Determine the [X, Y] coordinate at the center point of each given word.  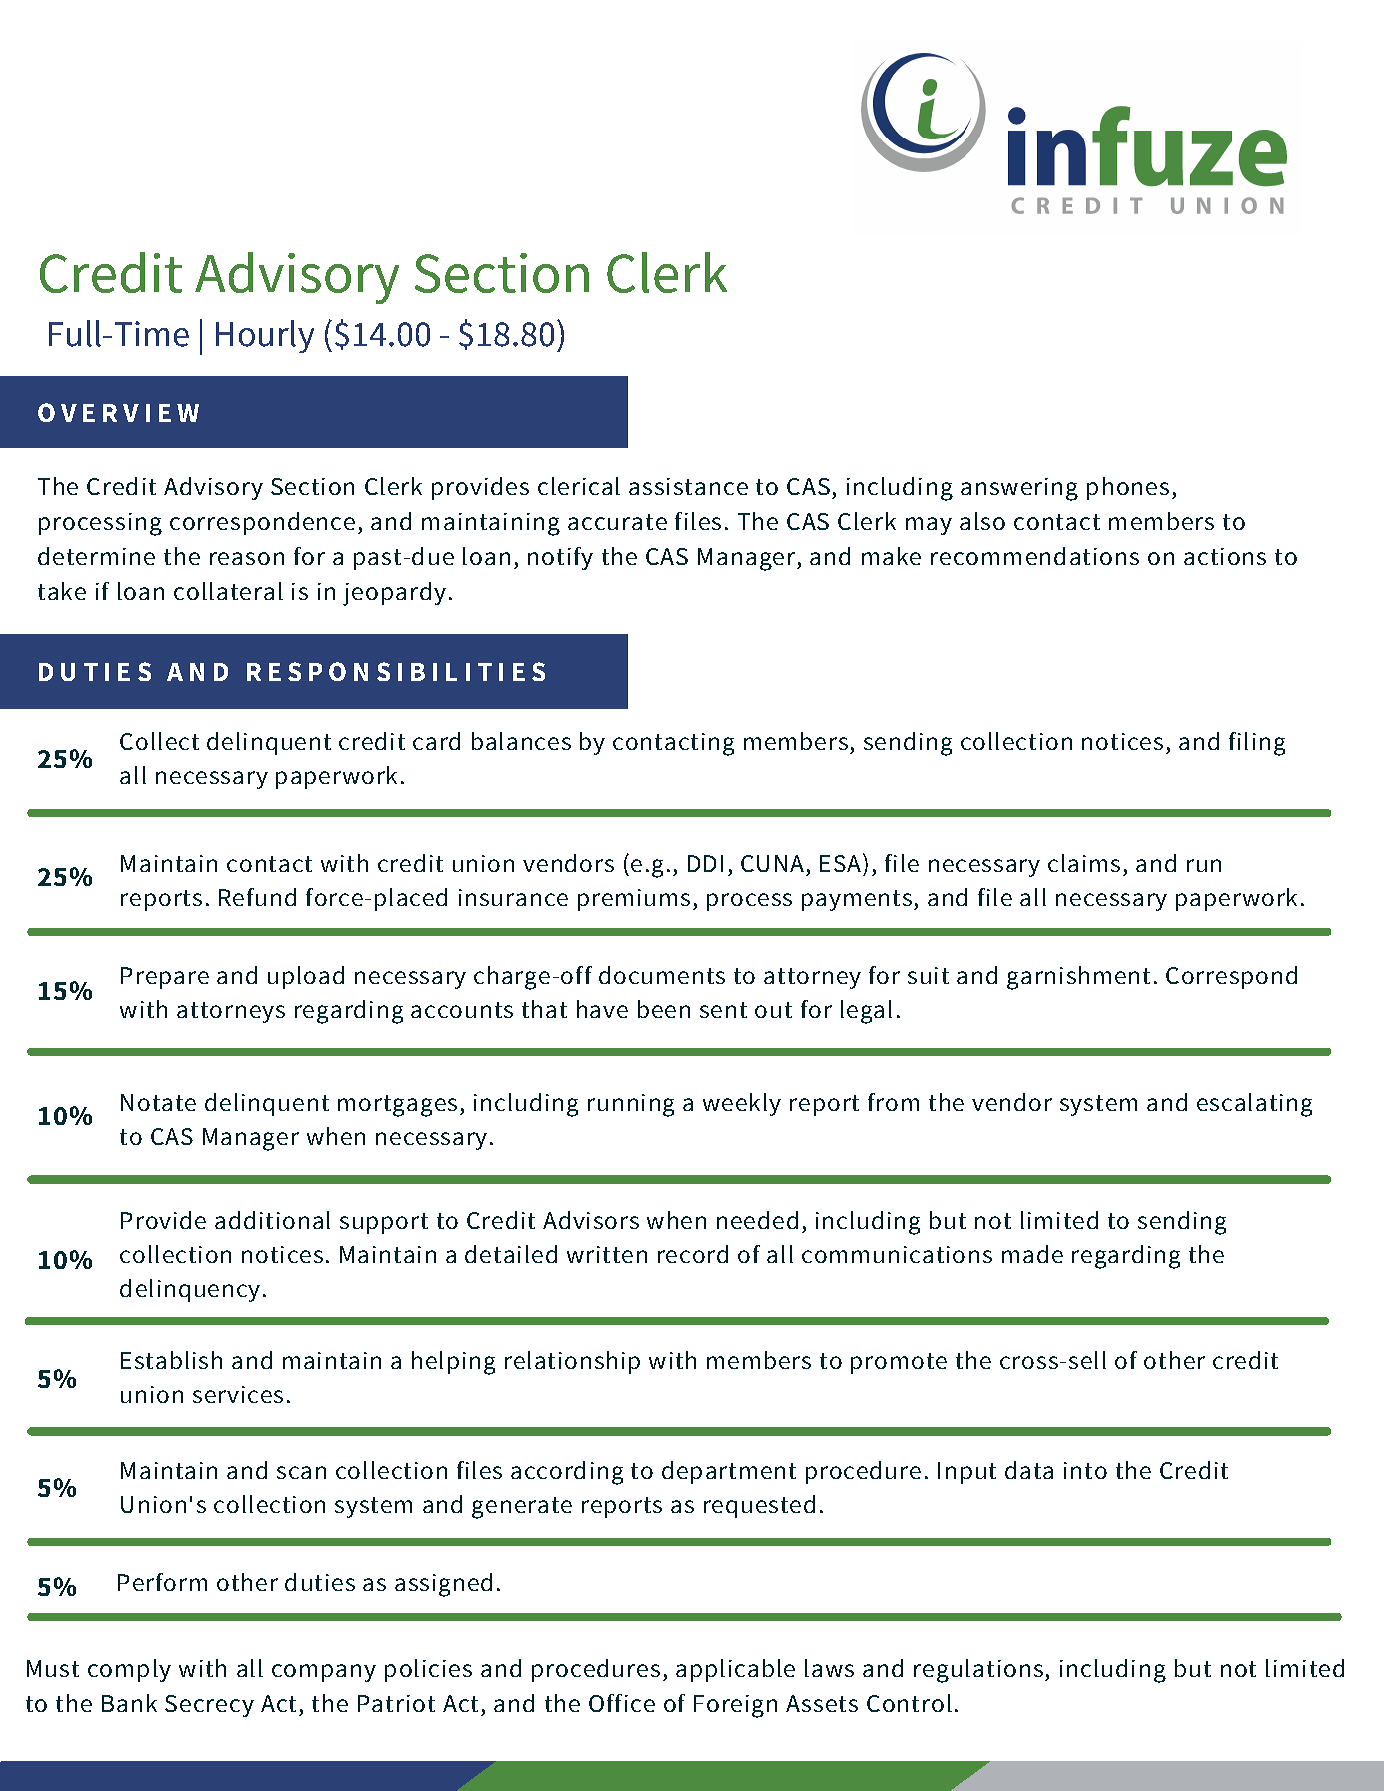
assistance [688, 486]
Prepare [165, 978]
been [664, 1009]
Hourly [265, 336]
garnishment [1078, 978]
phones [1128, 488]
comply [129, 1670]
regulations [978, 1671]
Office [622, 1703]
